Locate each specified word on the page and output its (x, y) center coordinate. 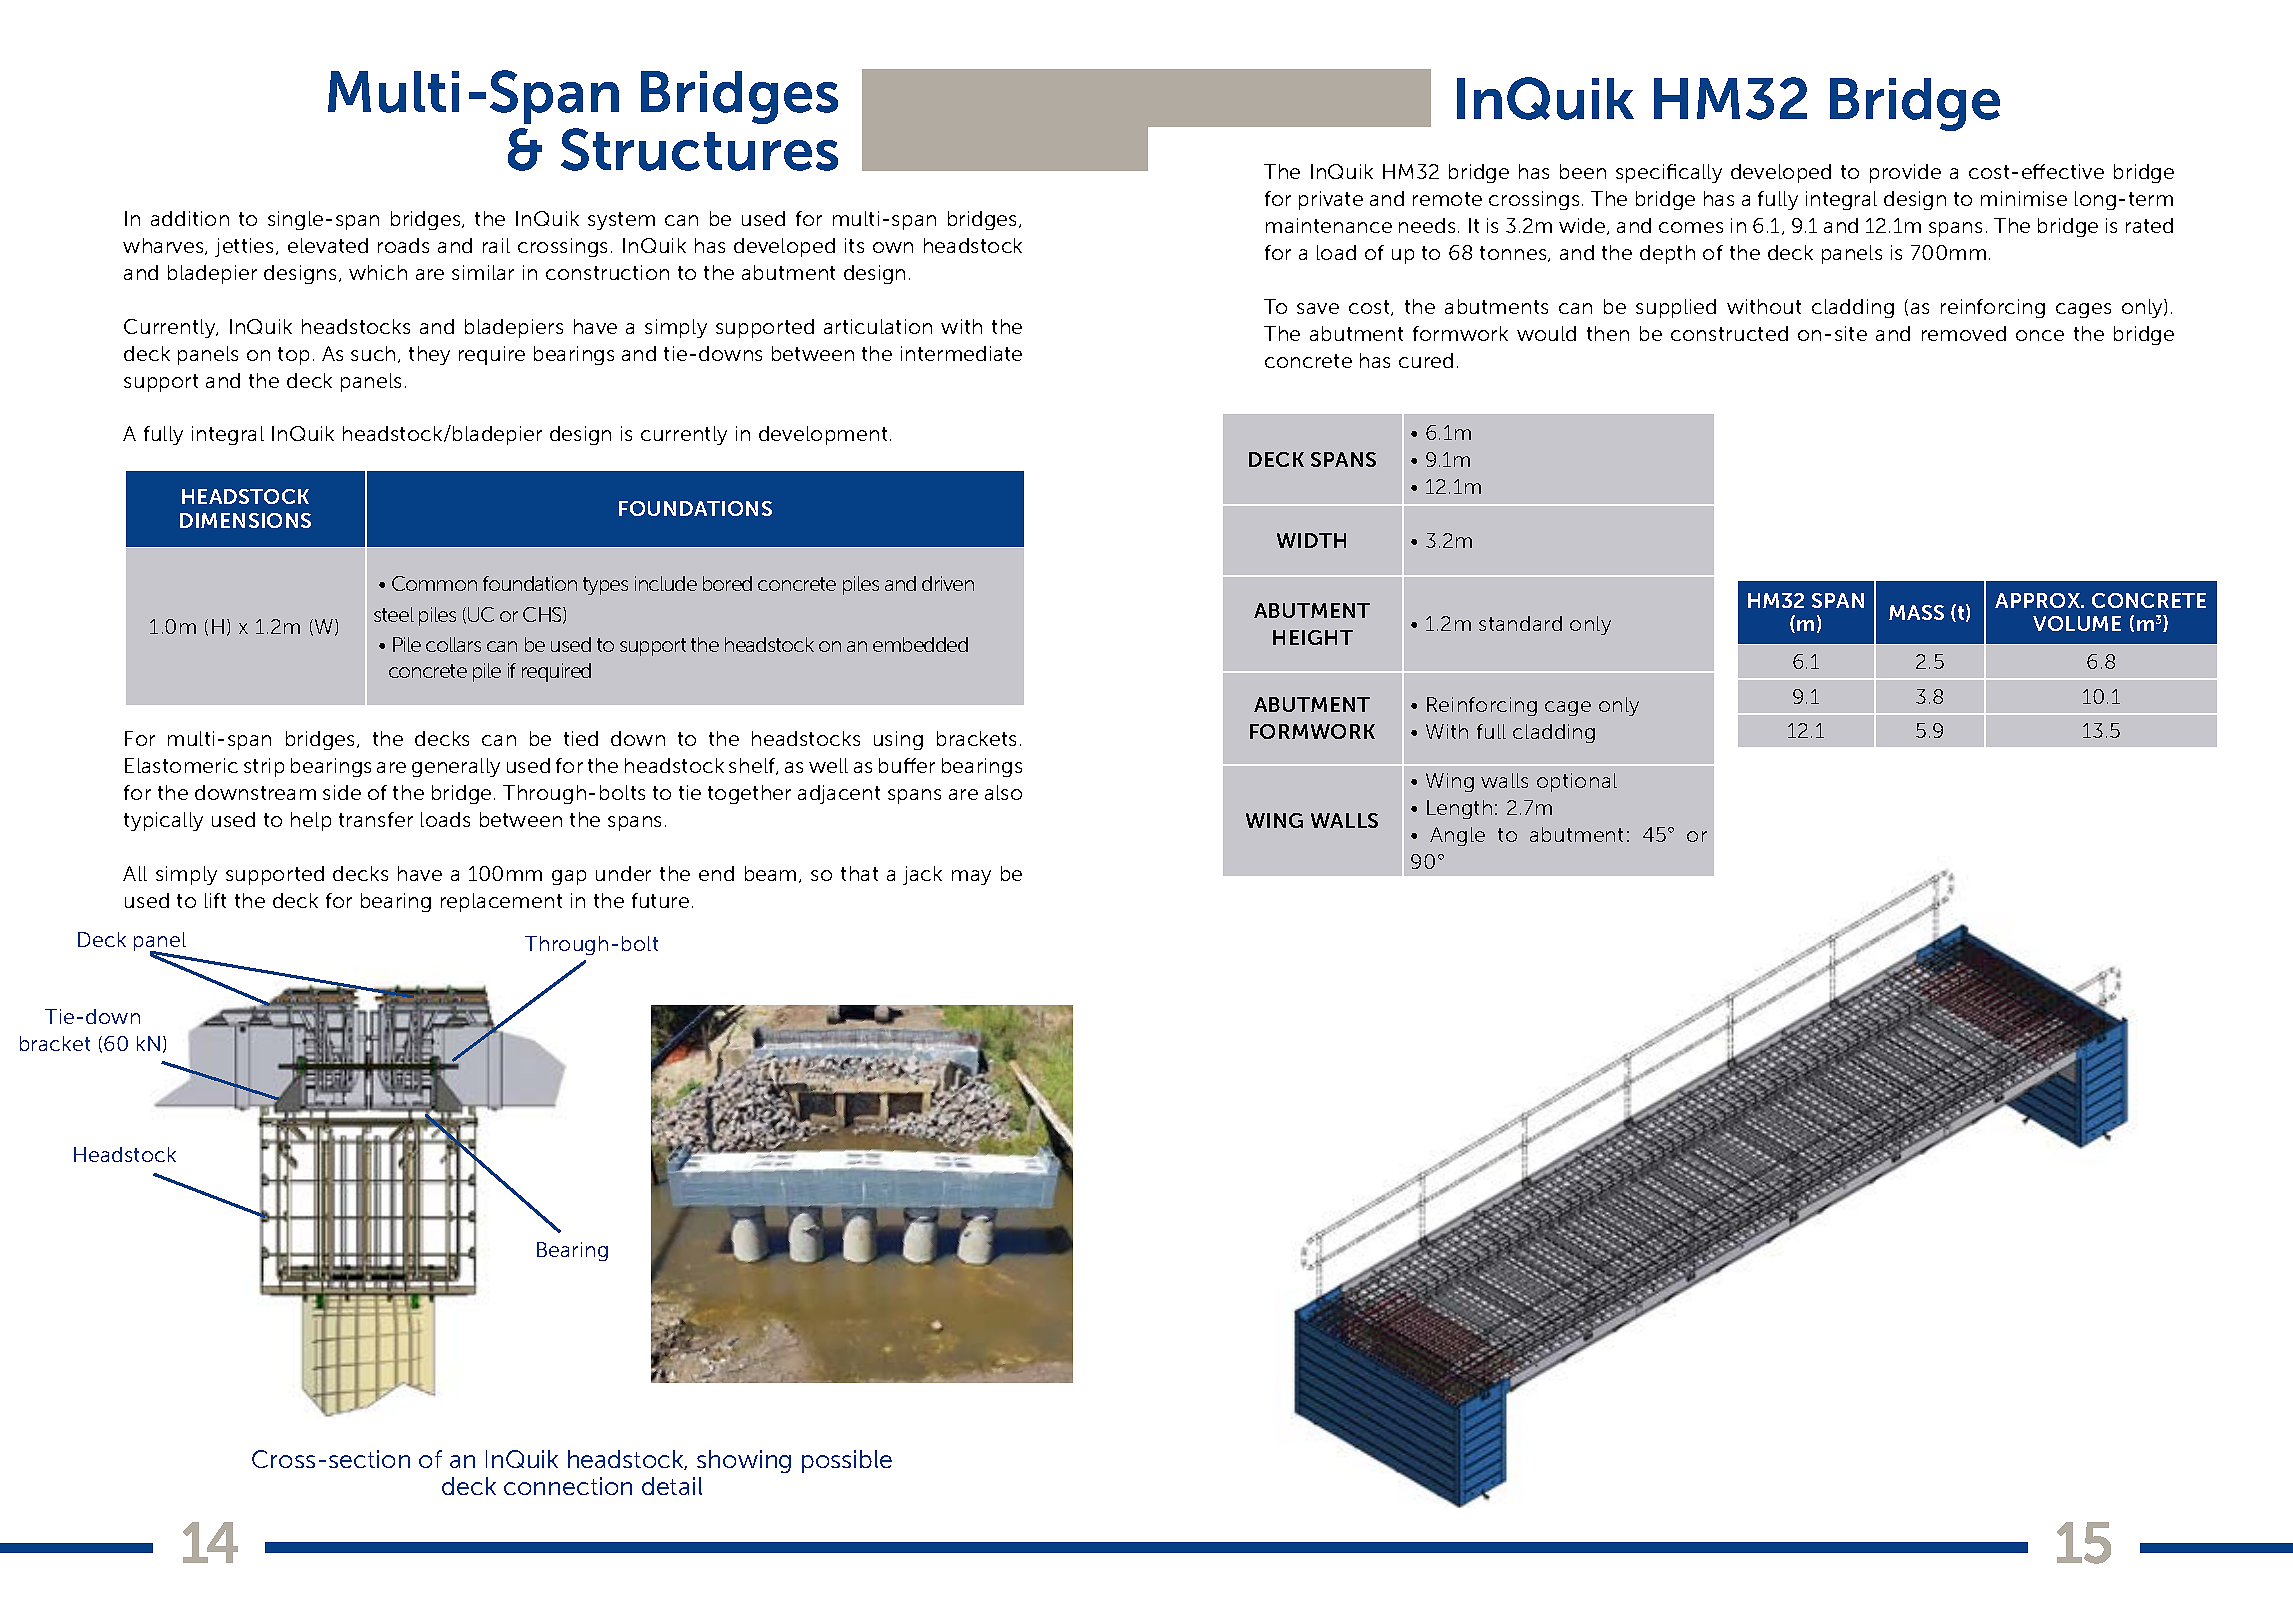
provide (1905, 173)
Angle (1457, 836)
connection (568, 1486)
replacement (501, 902)
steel (394, 614)
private (1331, 200)
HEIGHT (1313, 637)
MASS (1916, 612)
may (971, 877)
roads (403, 245)
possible (847, 1461)
